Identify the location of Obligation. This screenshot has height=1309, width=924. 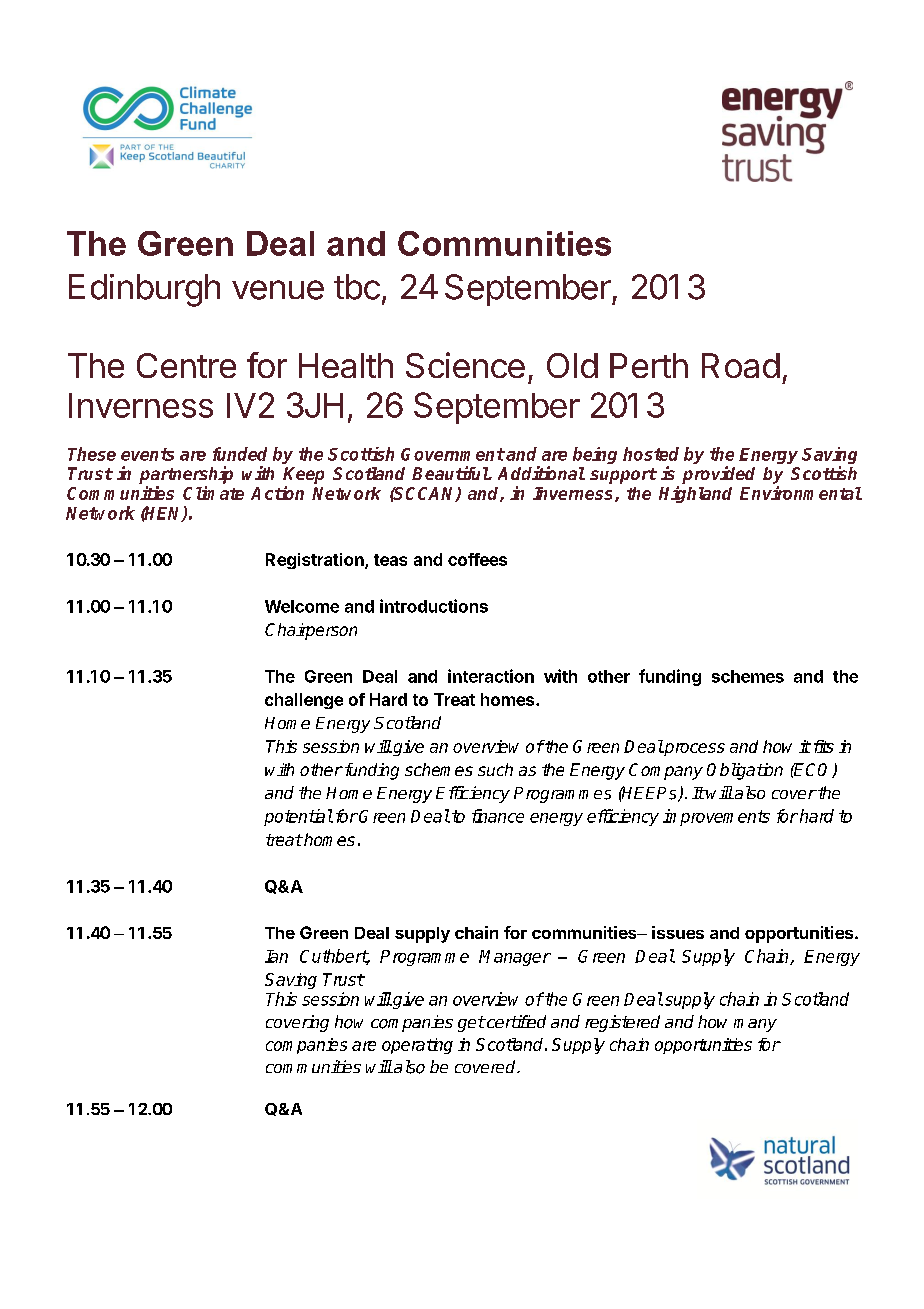
(745, 771).
